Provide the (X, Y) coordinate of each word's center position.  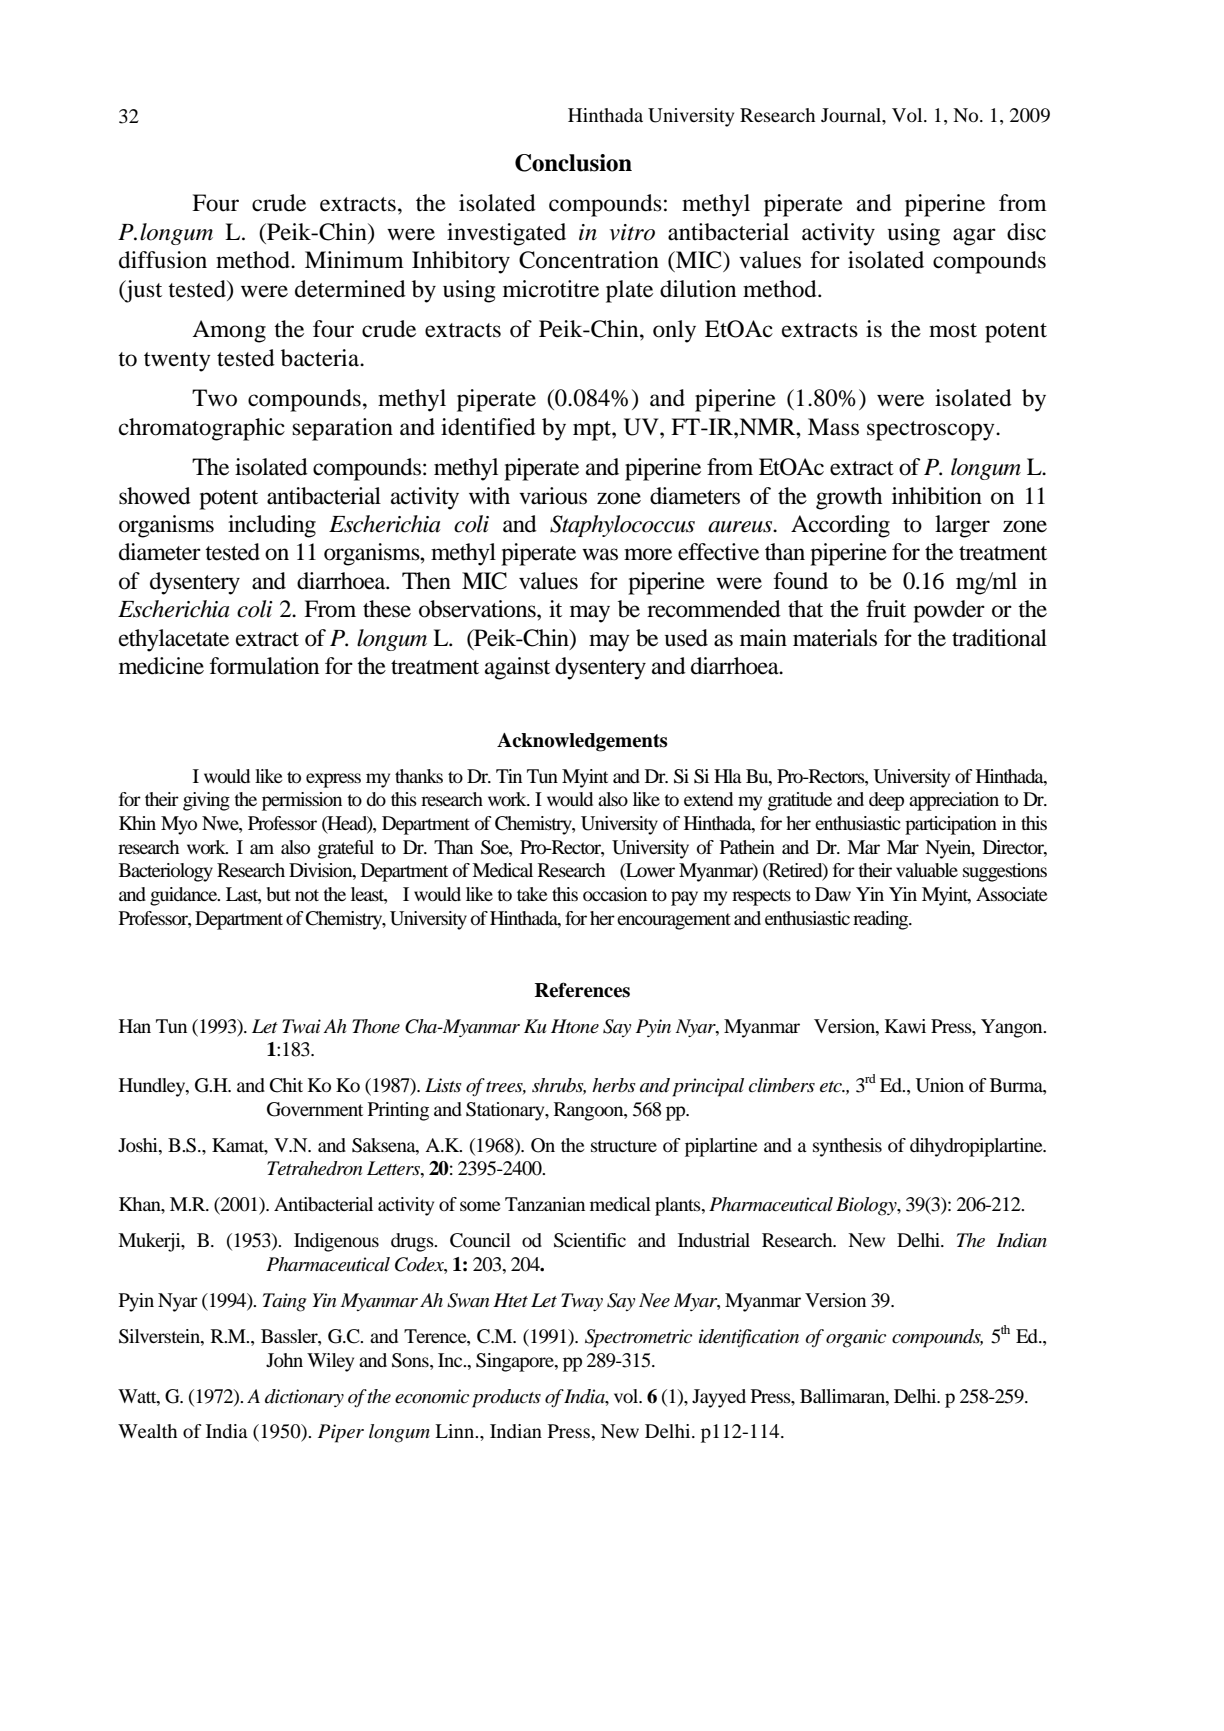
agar (974, 237)
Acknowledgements (582, 742)
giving (206, 801)
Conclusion (573, 163)
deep (886, 801)
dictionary (304, 1398)
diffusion (163, 260)
